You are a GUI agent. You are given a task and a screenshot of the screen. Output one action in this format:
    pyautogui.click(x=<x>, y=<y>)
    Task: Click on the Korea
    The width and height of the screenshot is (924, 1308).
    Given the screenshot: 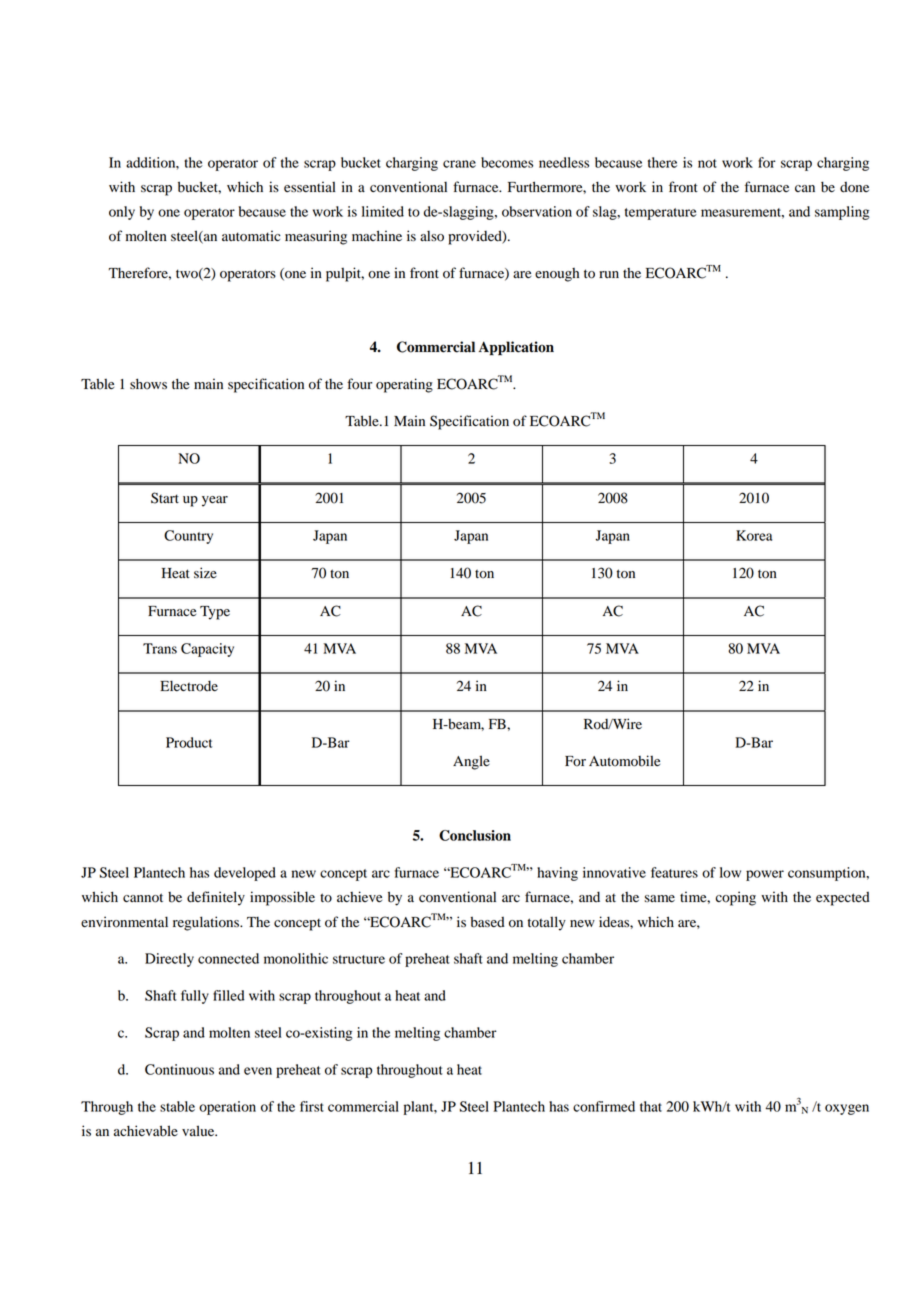 What is the action you would take?
    pyautogui.click(x=754, y=535)
